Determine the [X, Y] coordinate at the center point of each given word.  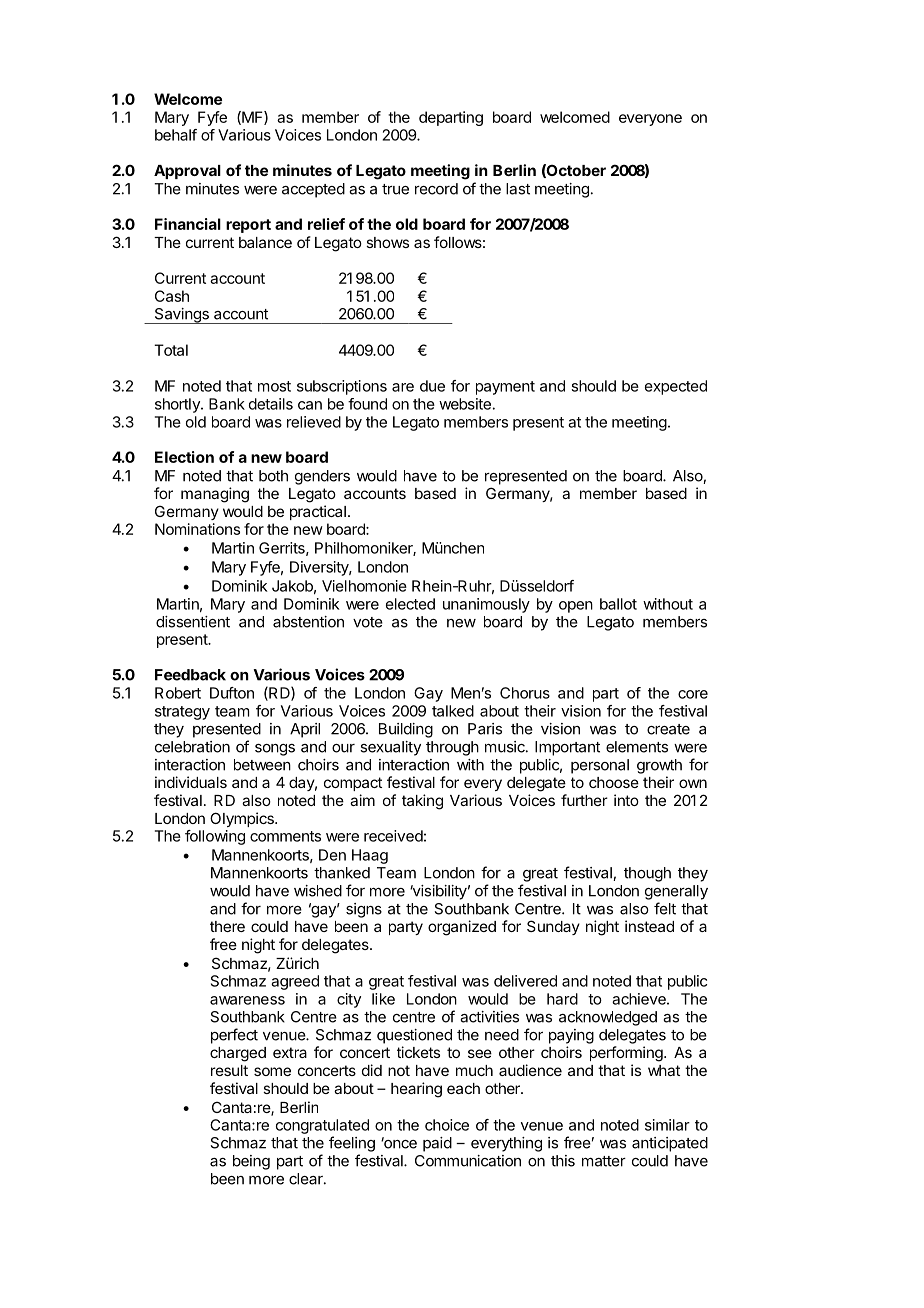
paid [437, 1144]
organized [462, 928]
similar [667, 1125]
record [436, 189]
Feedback [190, 675]
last [518, 189]
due [432, 386]
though [647, 874]
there [227, 926]
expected [676, 387]
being [251, 1162]
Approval [187, 172]
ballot [618, 604]
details [271, 404]
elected [410, 604]
